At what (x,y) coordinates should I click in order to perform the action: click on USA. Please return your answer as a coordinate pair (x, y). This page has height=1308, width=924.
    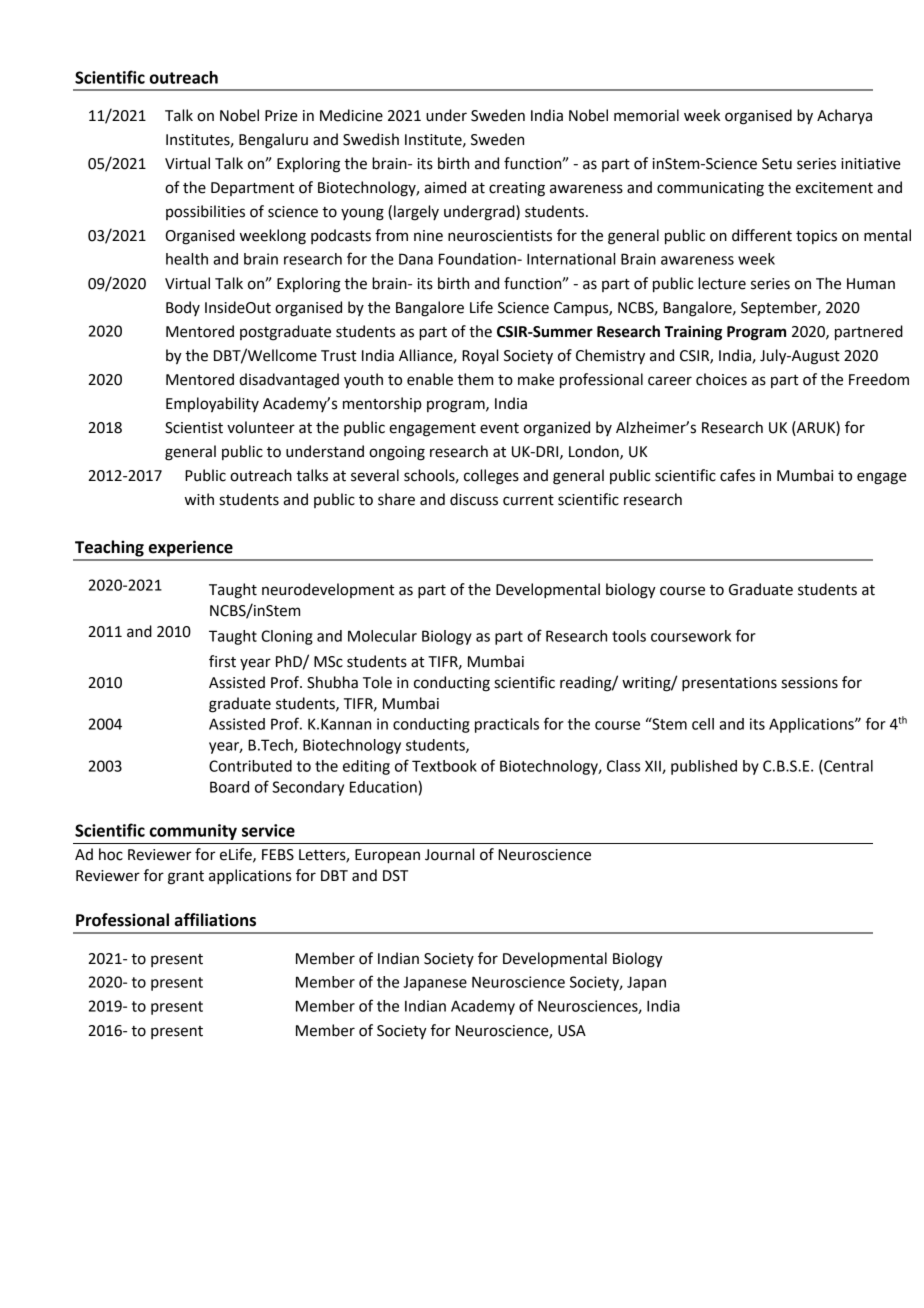
    Looking at the image, I should click on (572, 1031).
